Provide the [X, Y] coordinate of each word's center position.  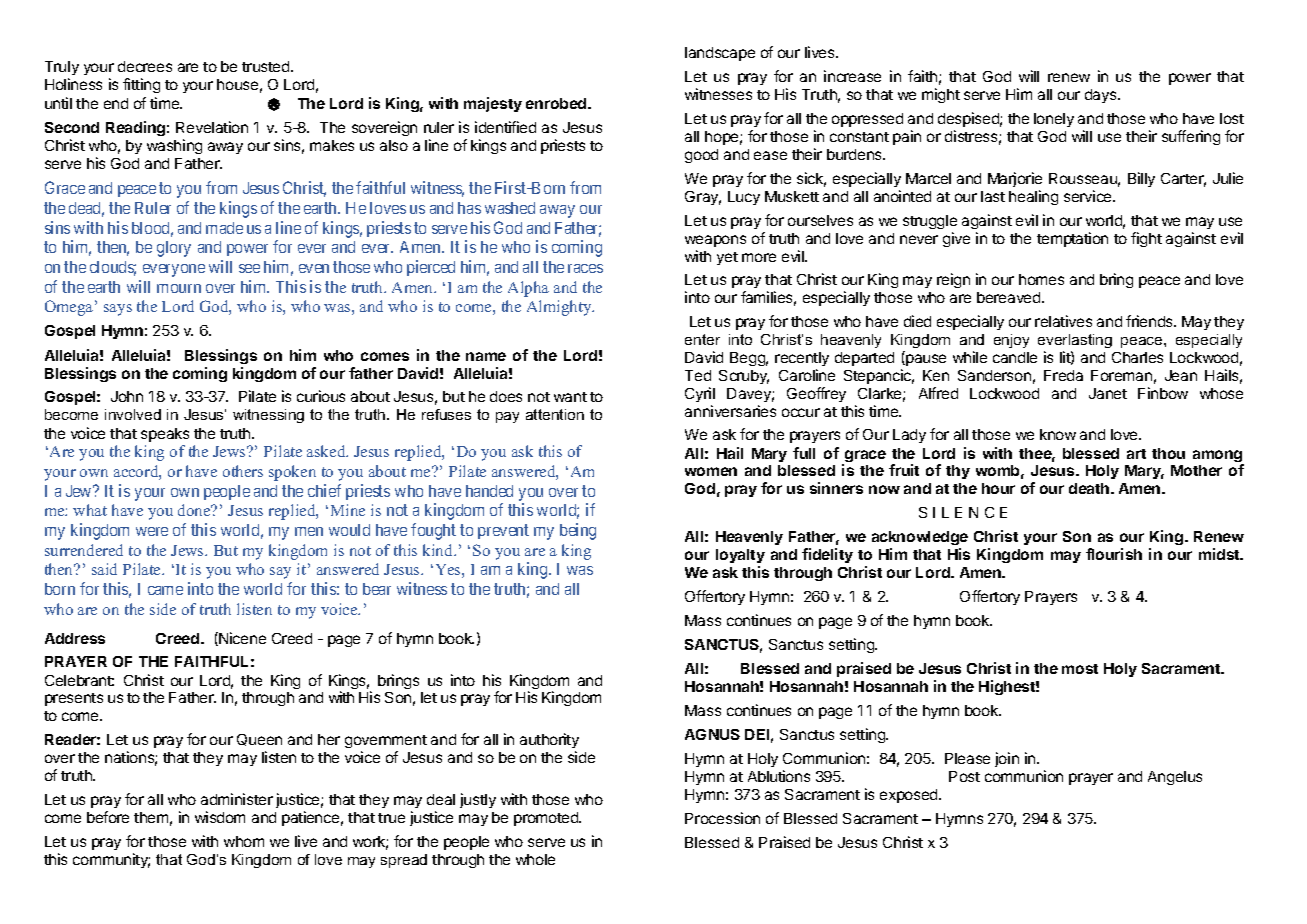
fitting [141, 85]
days [1102, 96]
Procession [722, 818]
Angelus [1175, 778]
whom [244, 841]
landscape [720, 54]
